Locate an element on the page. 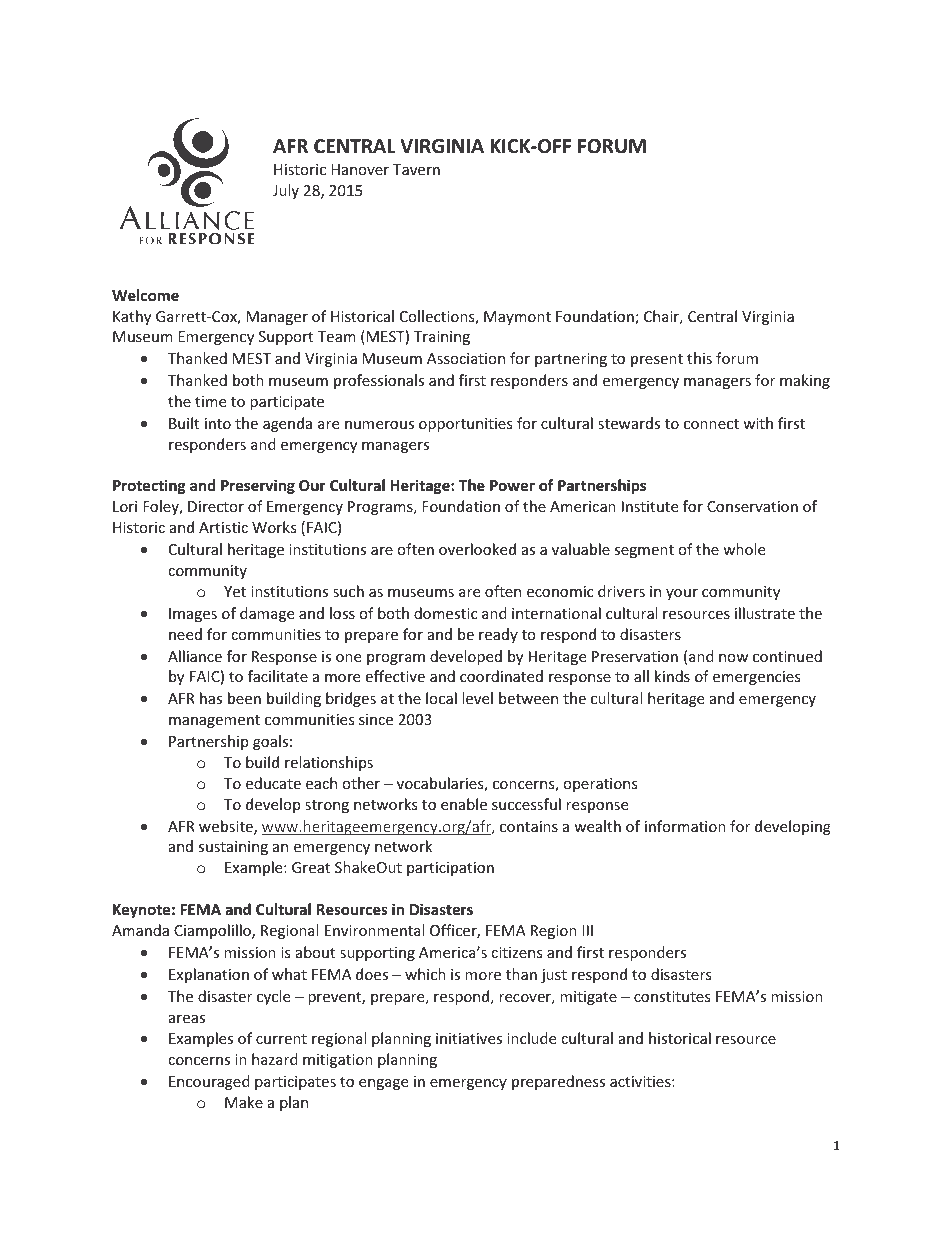 The image size is (952, 1233). enable is located at coordinates (464, 804).
